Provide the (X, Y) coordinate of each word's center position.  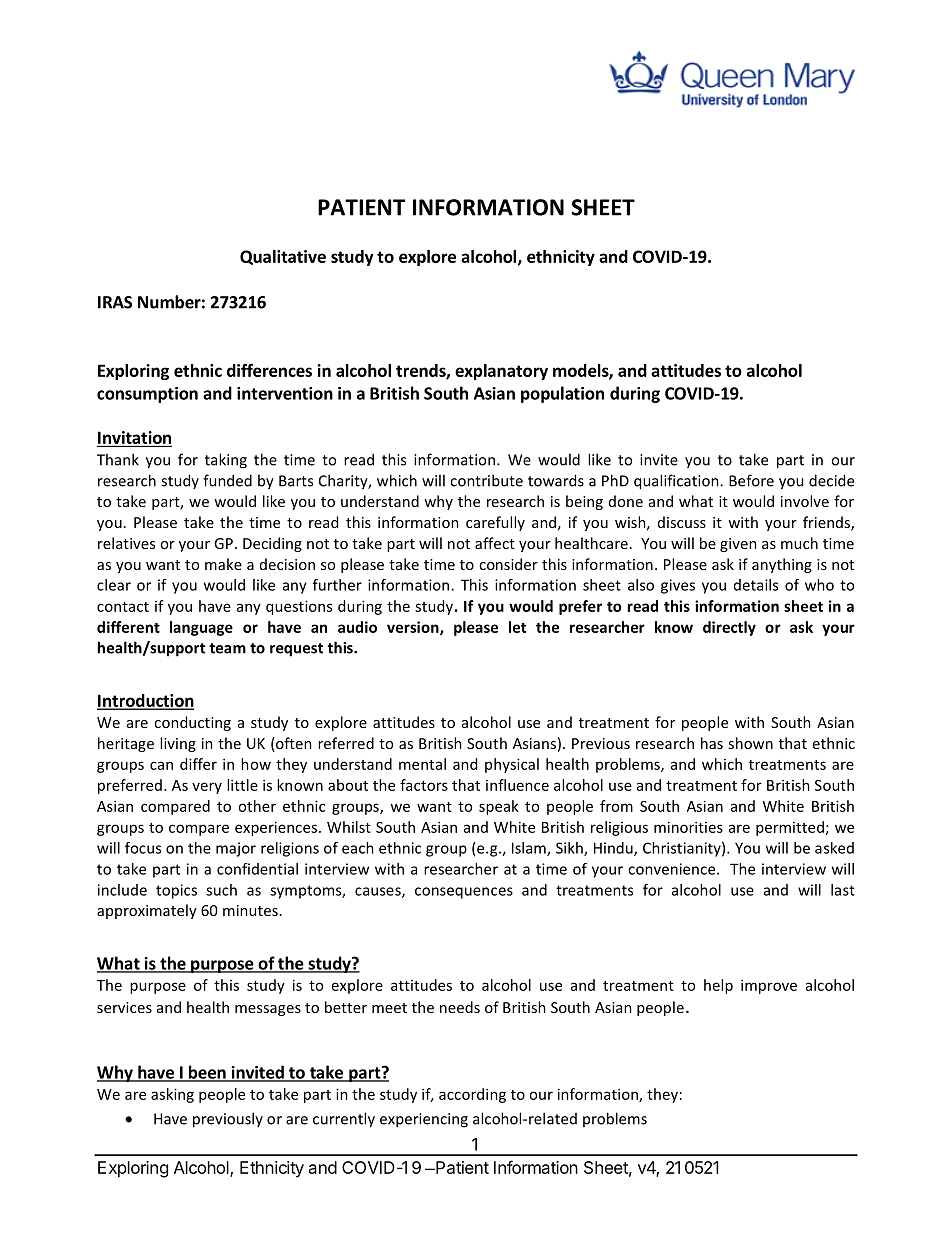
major (236, 849)
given (738, 545)
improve (769, 986)
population (562, 394)
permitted (790, 828)
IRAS (115, 302)
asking (172, 1095)
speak (499, 807)
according (472, 1095)
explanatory (501, 372)
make (223, 564)
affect (495, 543)
